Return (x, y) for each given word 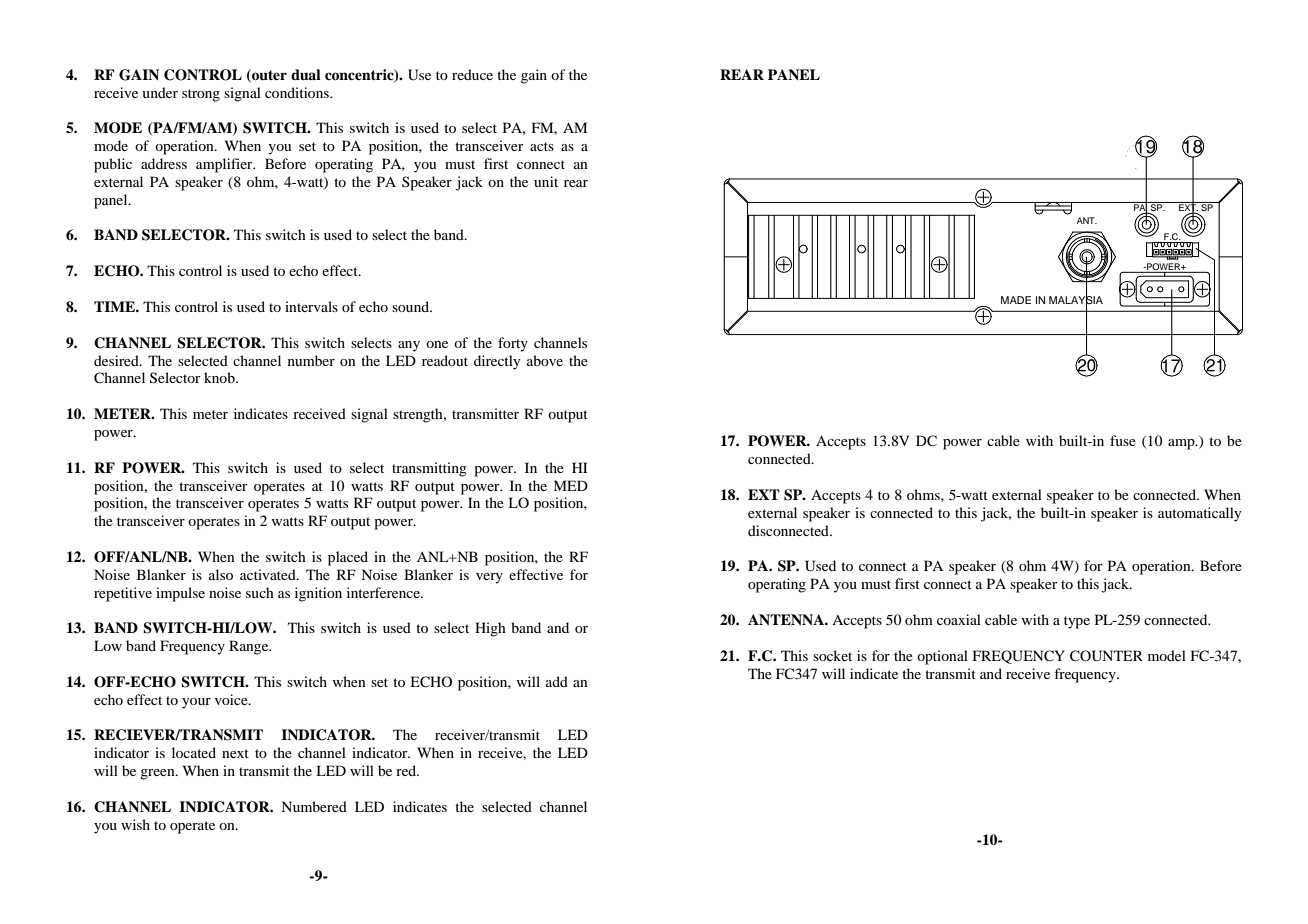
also (221, 574)
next (235, 753)
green (158, 774)
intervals (311, 306)
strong (201, 95)
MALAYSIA (1076, 299)
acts (542, 146)
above (545, 360)
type (1077, 622)
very (489, 578)
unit (546, 181)
